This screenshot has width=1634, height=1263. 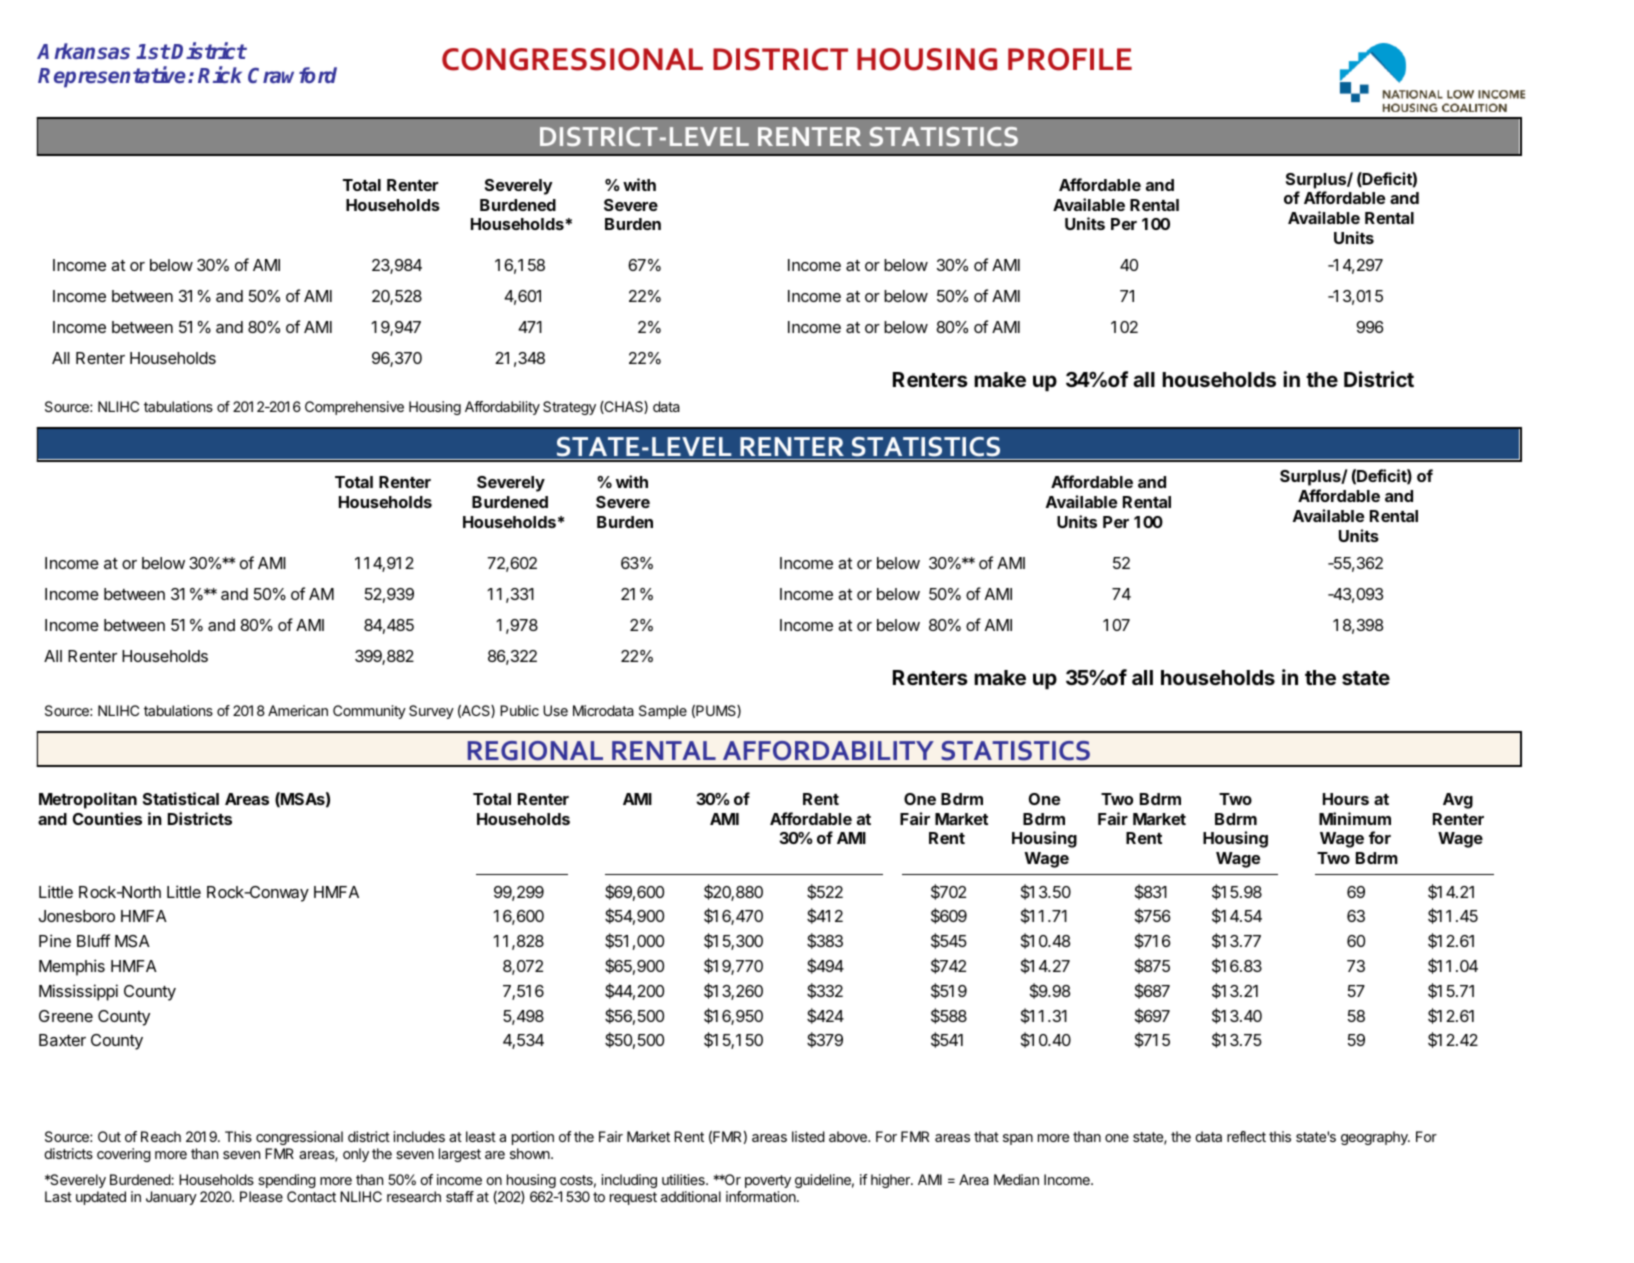 I want to click on listed, so click(x=808, y=1136).
